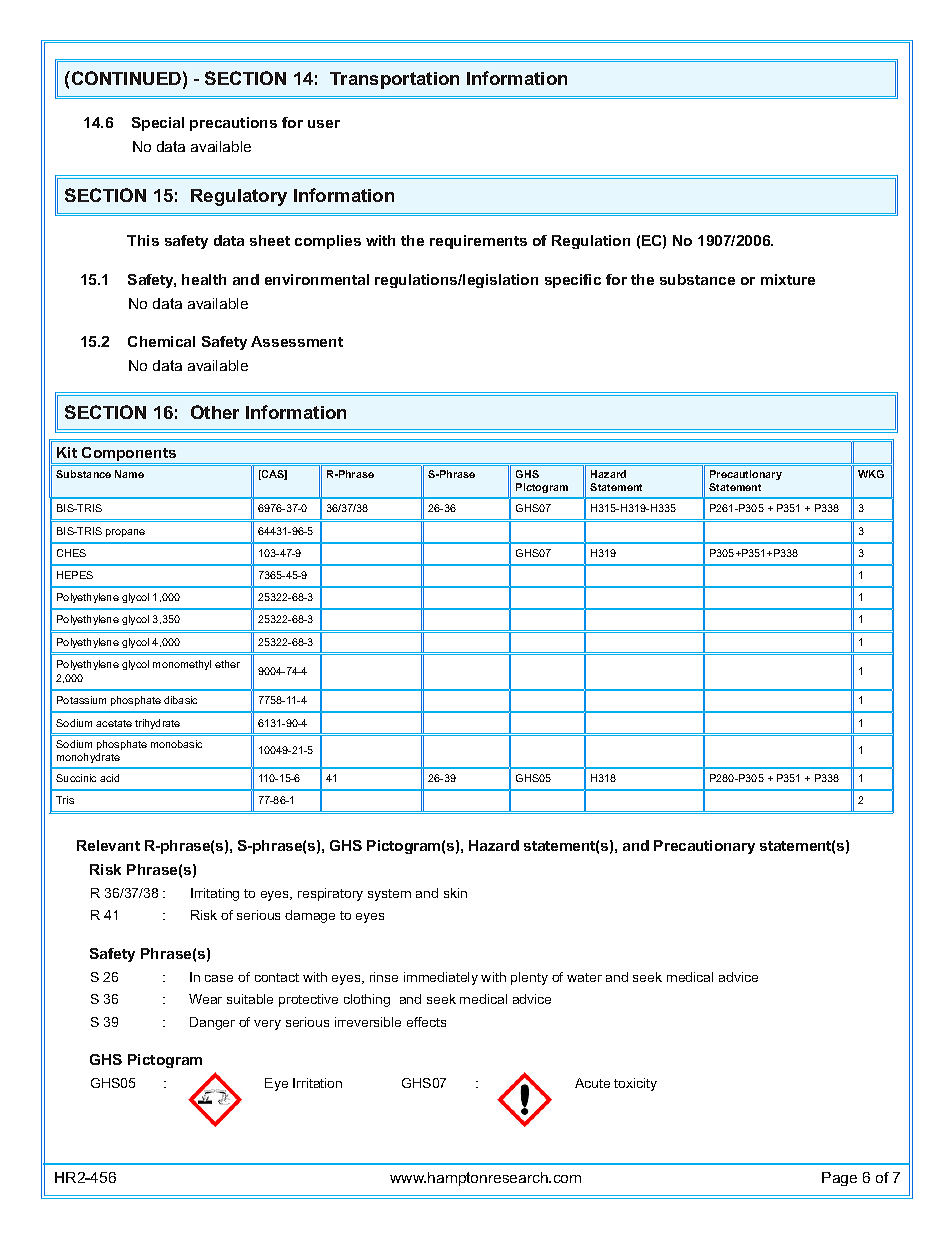 This screenshot has height=1233, width=952. What do you see at coordinates (788, 279) in the screenshot?
I see `mixture` at bounding box center [788, 279].
